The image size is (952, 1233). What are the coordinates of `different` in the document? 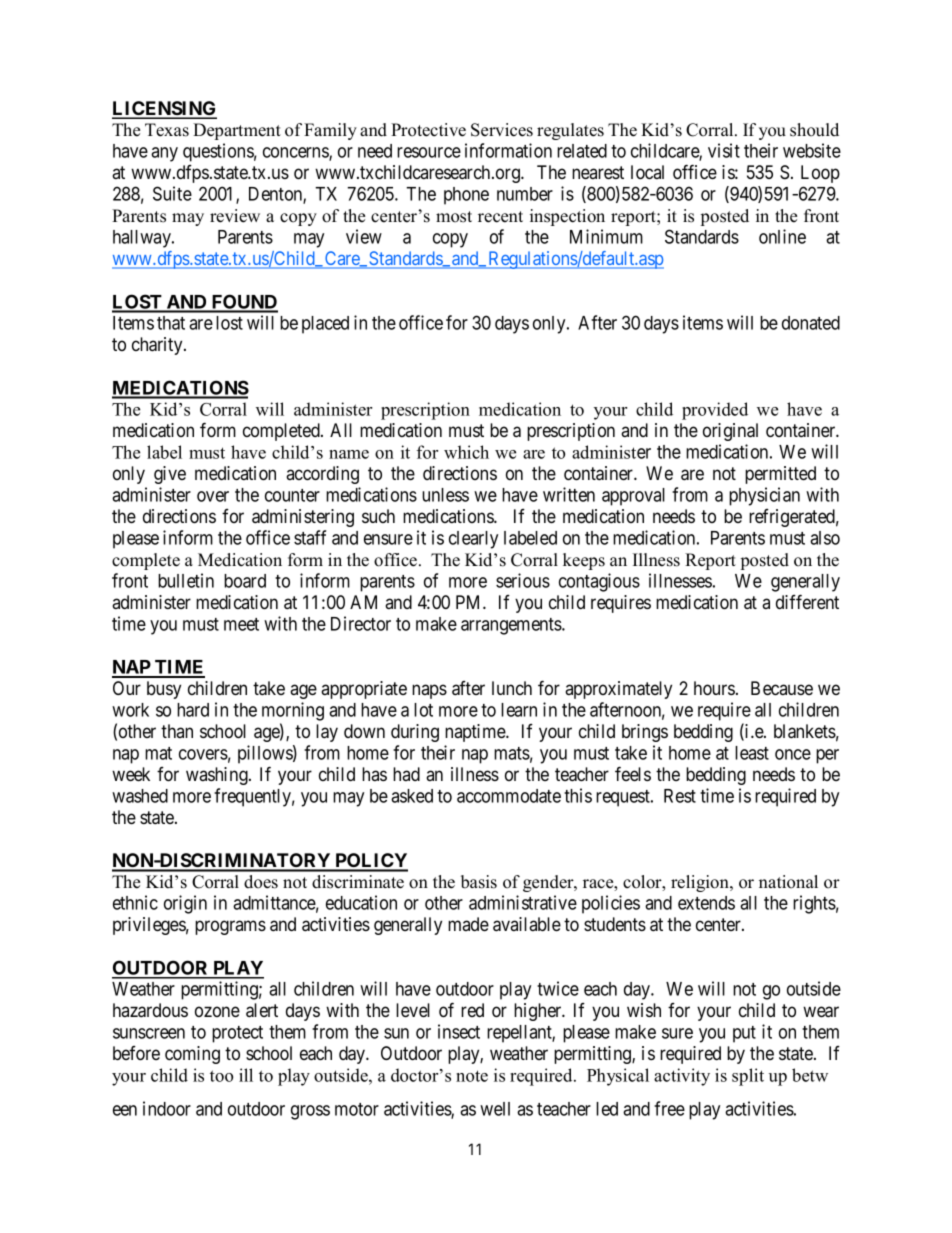 It's located at (807, 601).
